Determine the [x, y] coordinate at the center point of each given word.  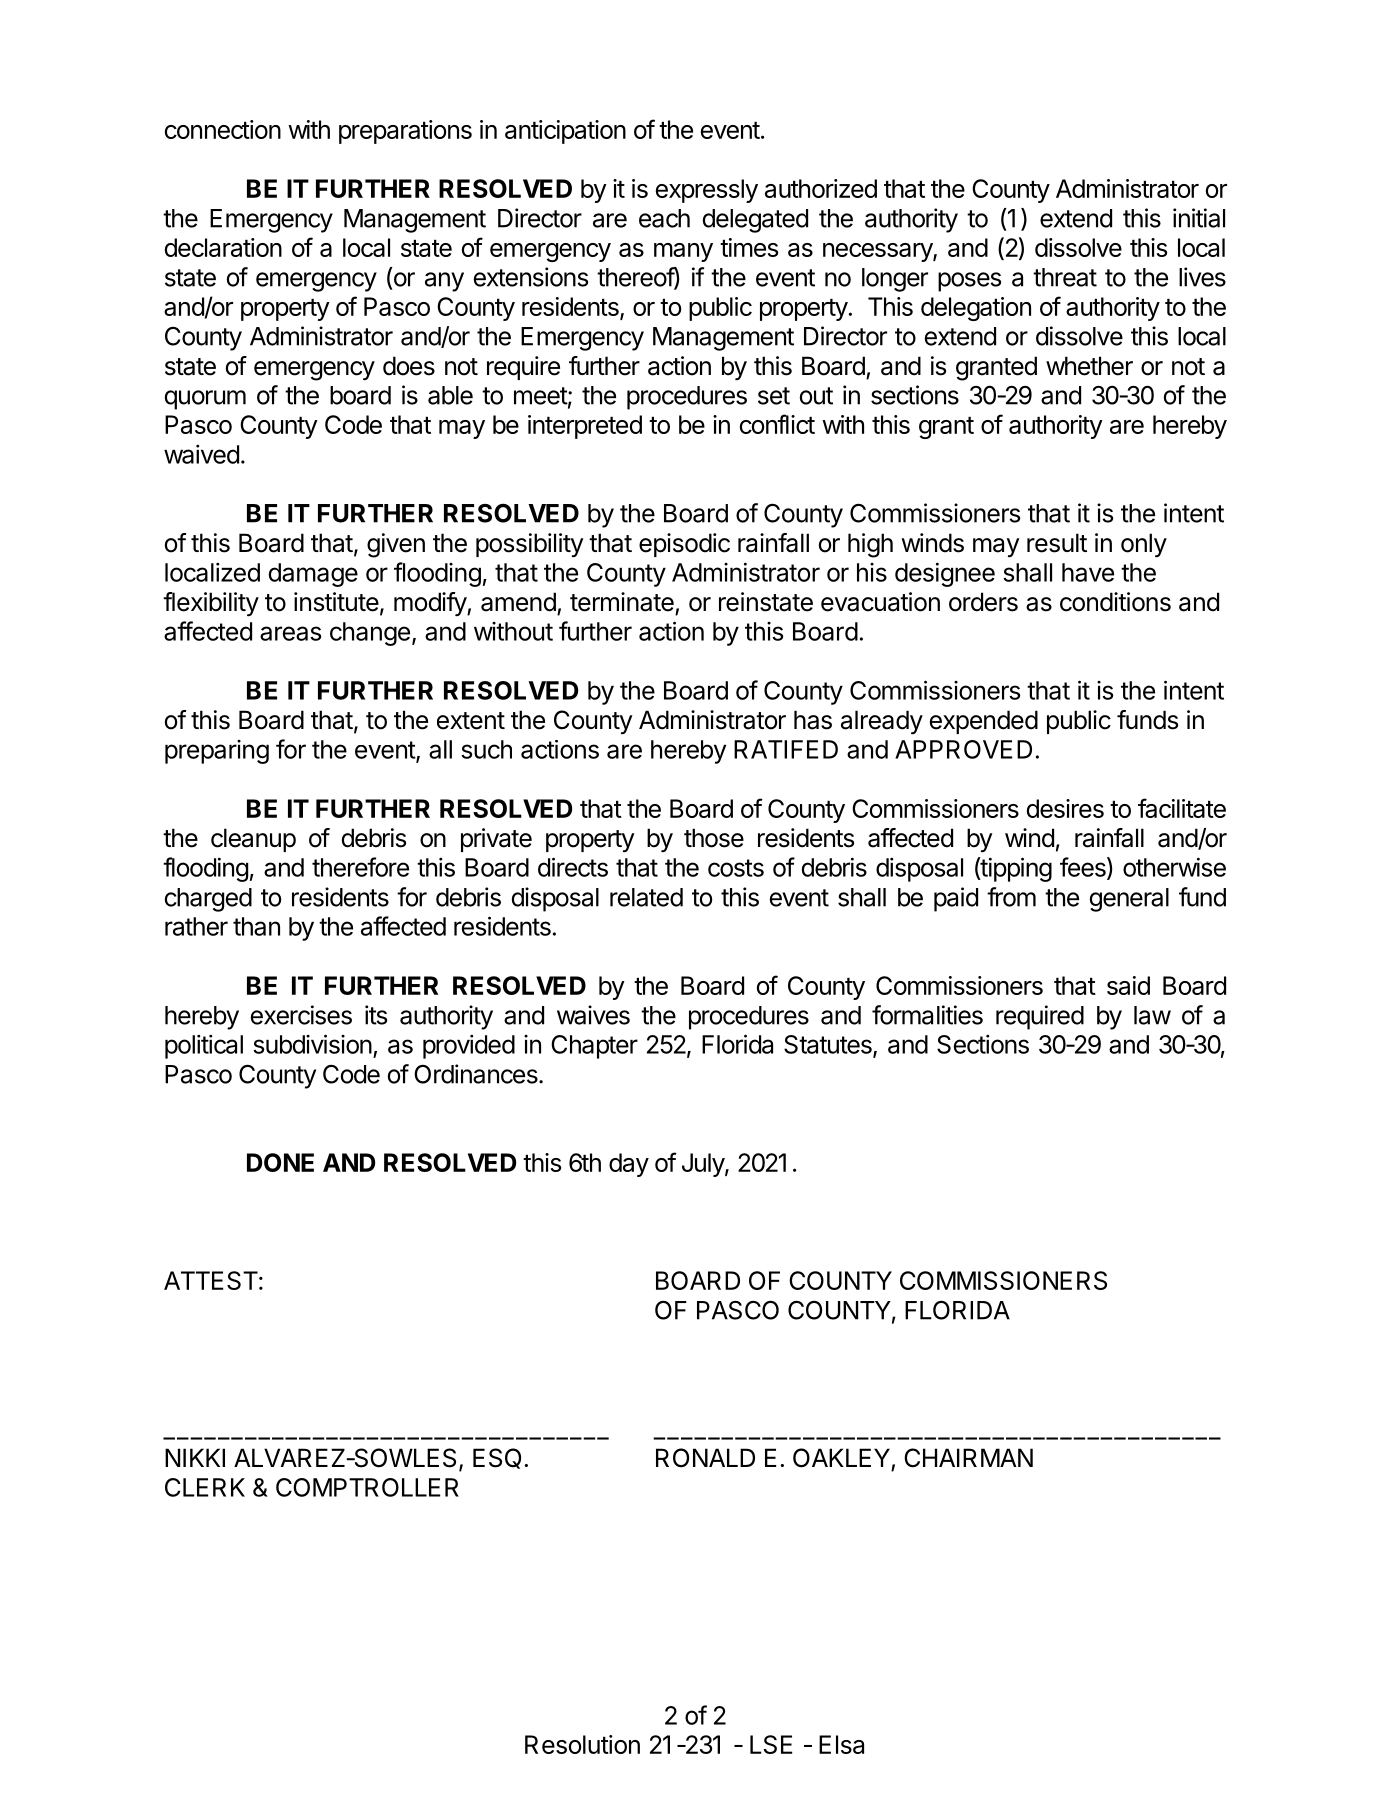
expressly [707, 191]
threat [1065, 277]
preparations [405, 132]
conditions [1115, 602]
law [1152, 1015]
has [813, 720]
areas [290, 633]
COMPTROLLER [367, 1487]
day [629, 1165]
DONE [280, 1162]
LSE [771, 1744]
